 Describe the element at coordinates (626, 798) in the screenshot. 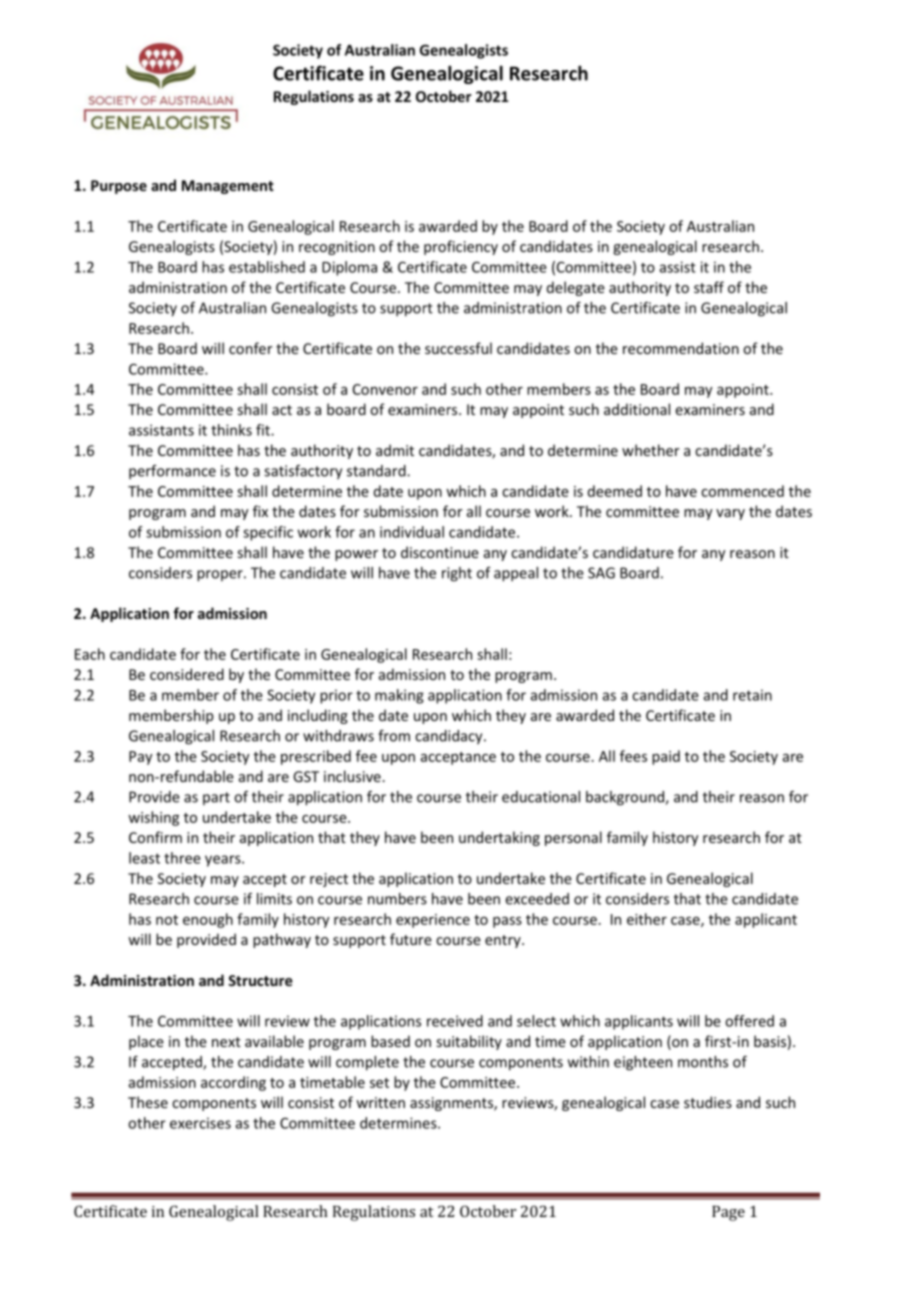

I see `background` at that location.
